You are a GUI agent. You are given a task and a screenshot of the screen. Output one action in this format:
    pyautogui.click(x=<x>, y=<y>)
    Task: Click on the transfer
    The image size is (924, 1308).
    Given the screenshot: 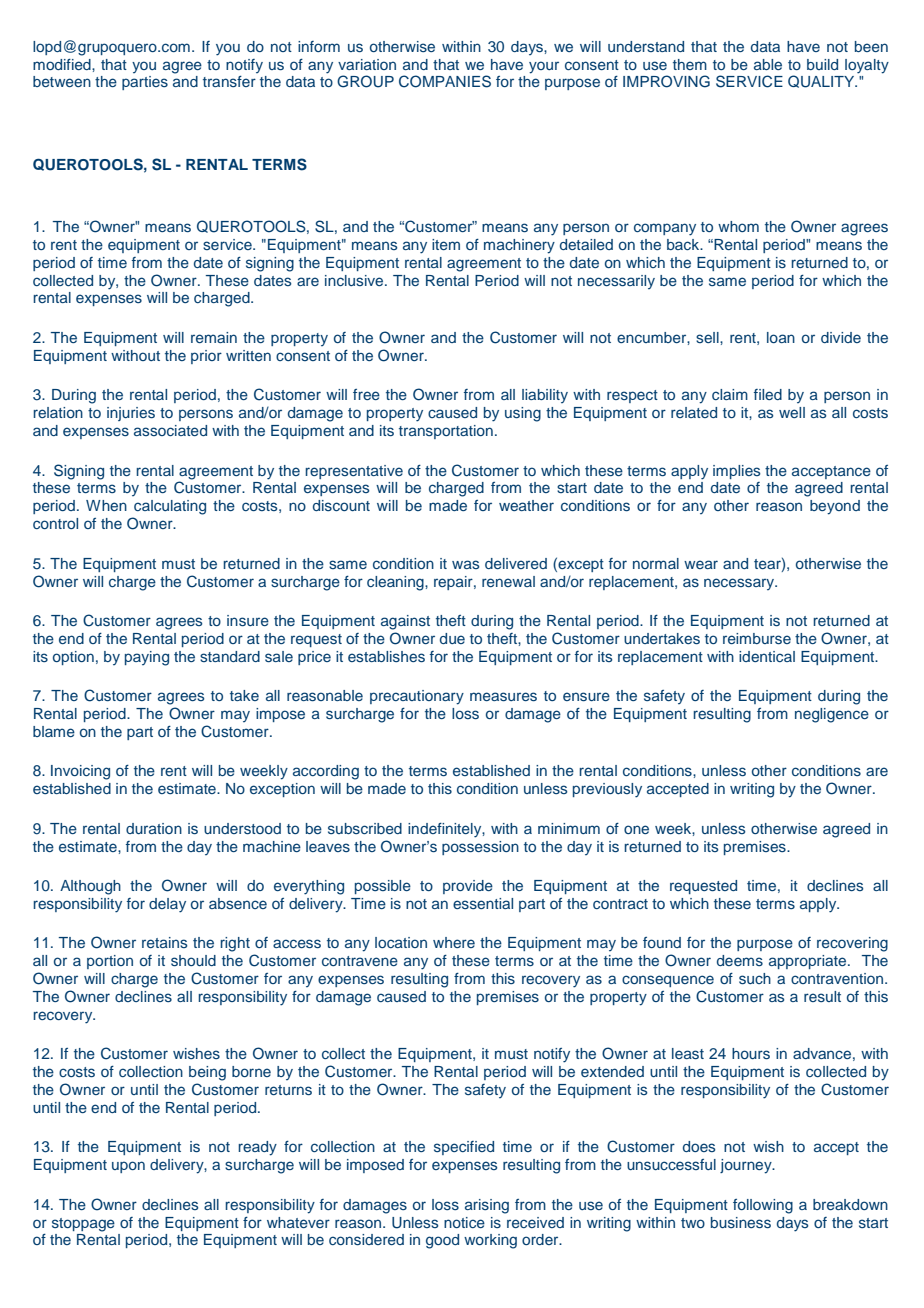 What is the action you would take?
    pyautogui.click(x=229, y=81)
